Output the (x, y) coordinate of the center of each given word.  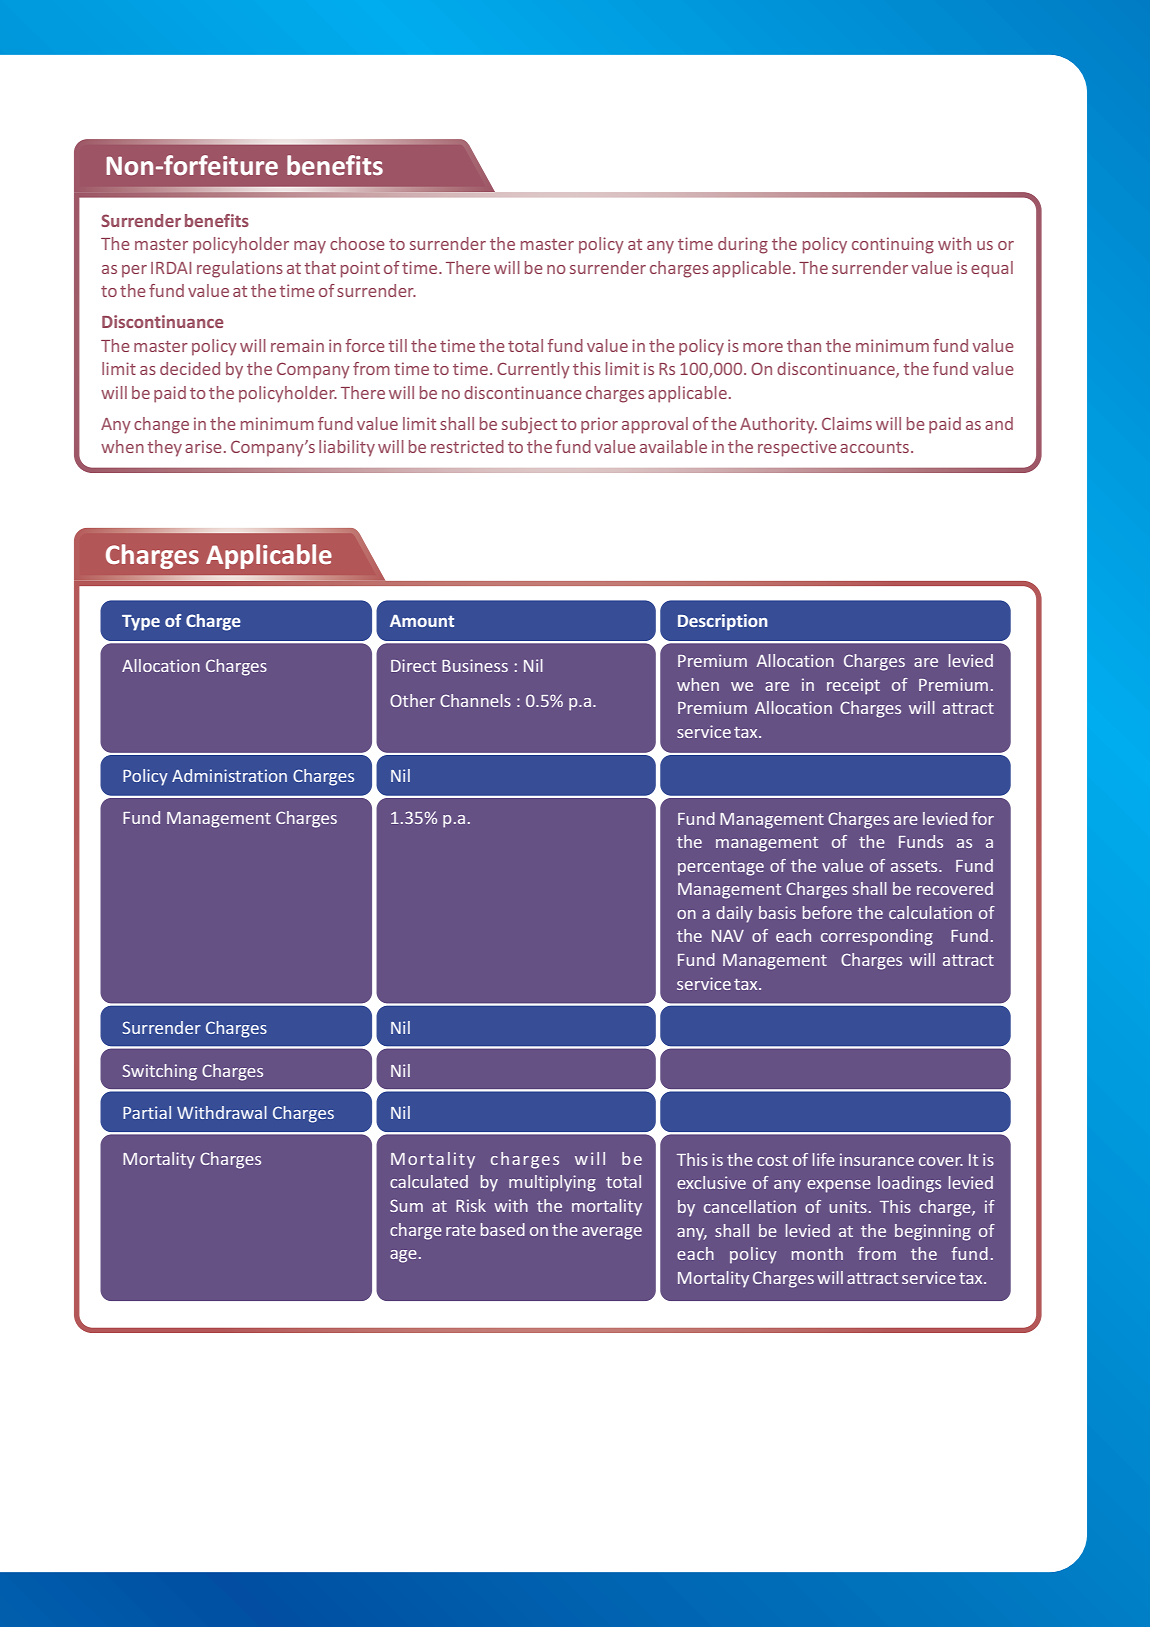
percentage (721, 868)
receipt (853, 686)
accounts (874, 447)
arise (203, 446)
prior (599, 425)
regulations (240, 269)
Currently (533, 370)
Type (141, 623)
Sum (406, 1205)
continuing (893, 245)
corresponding (877, 937)
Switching (159, 1072)
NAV (728, 936)
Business (475, 665)
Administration (229, 775)
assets (915, 866)
